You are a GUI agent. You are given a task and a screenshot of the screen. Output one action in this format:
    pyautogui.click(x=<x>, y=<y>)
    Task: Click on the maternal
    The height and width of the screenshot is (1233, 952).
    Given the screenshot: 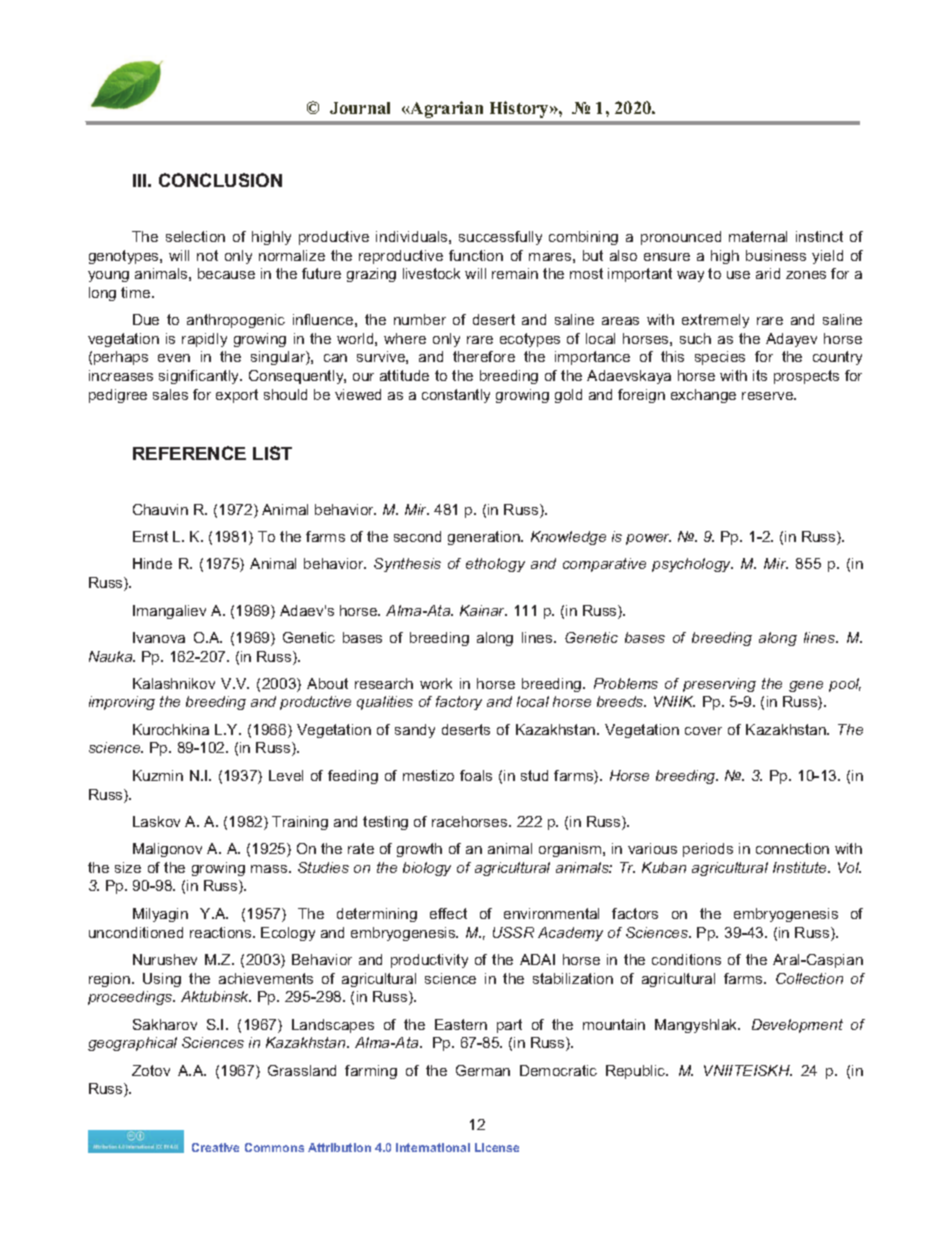 What is the action you would take?
    pyautogui.click(x=758, y=236)
